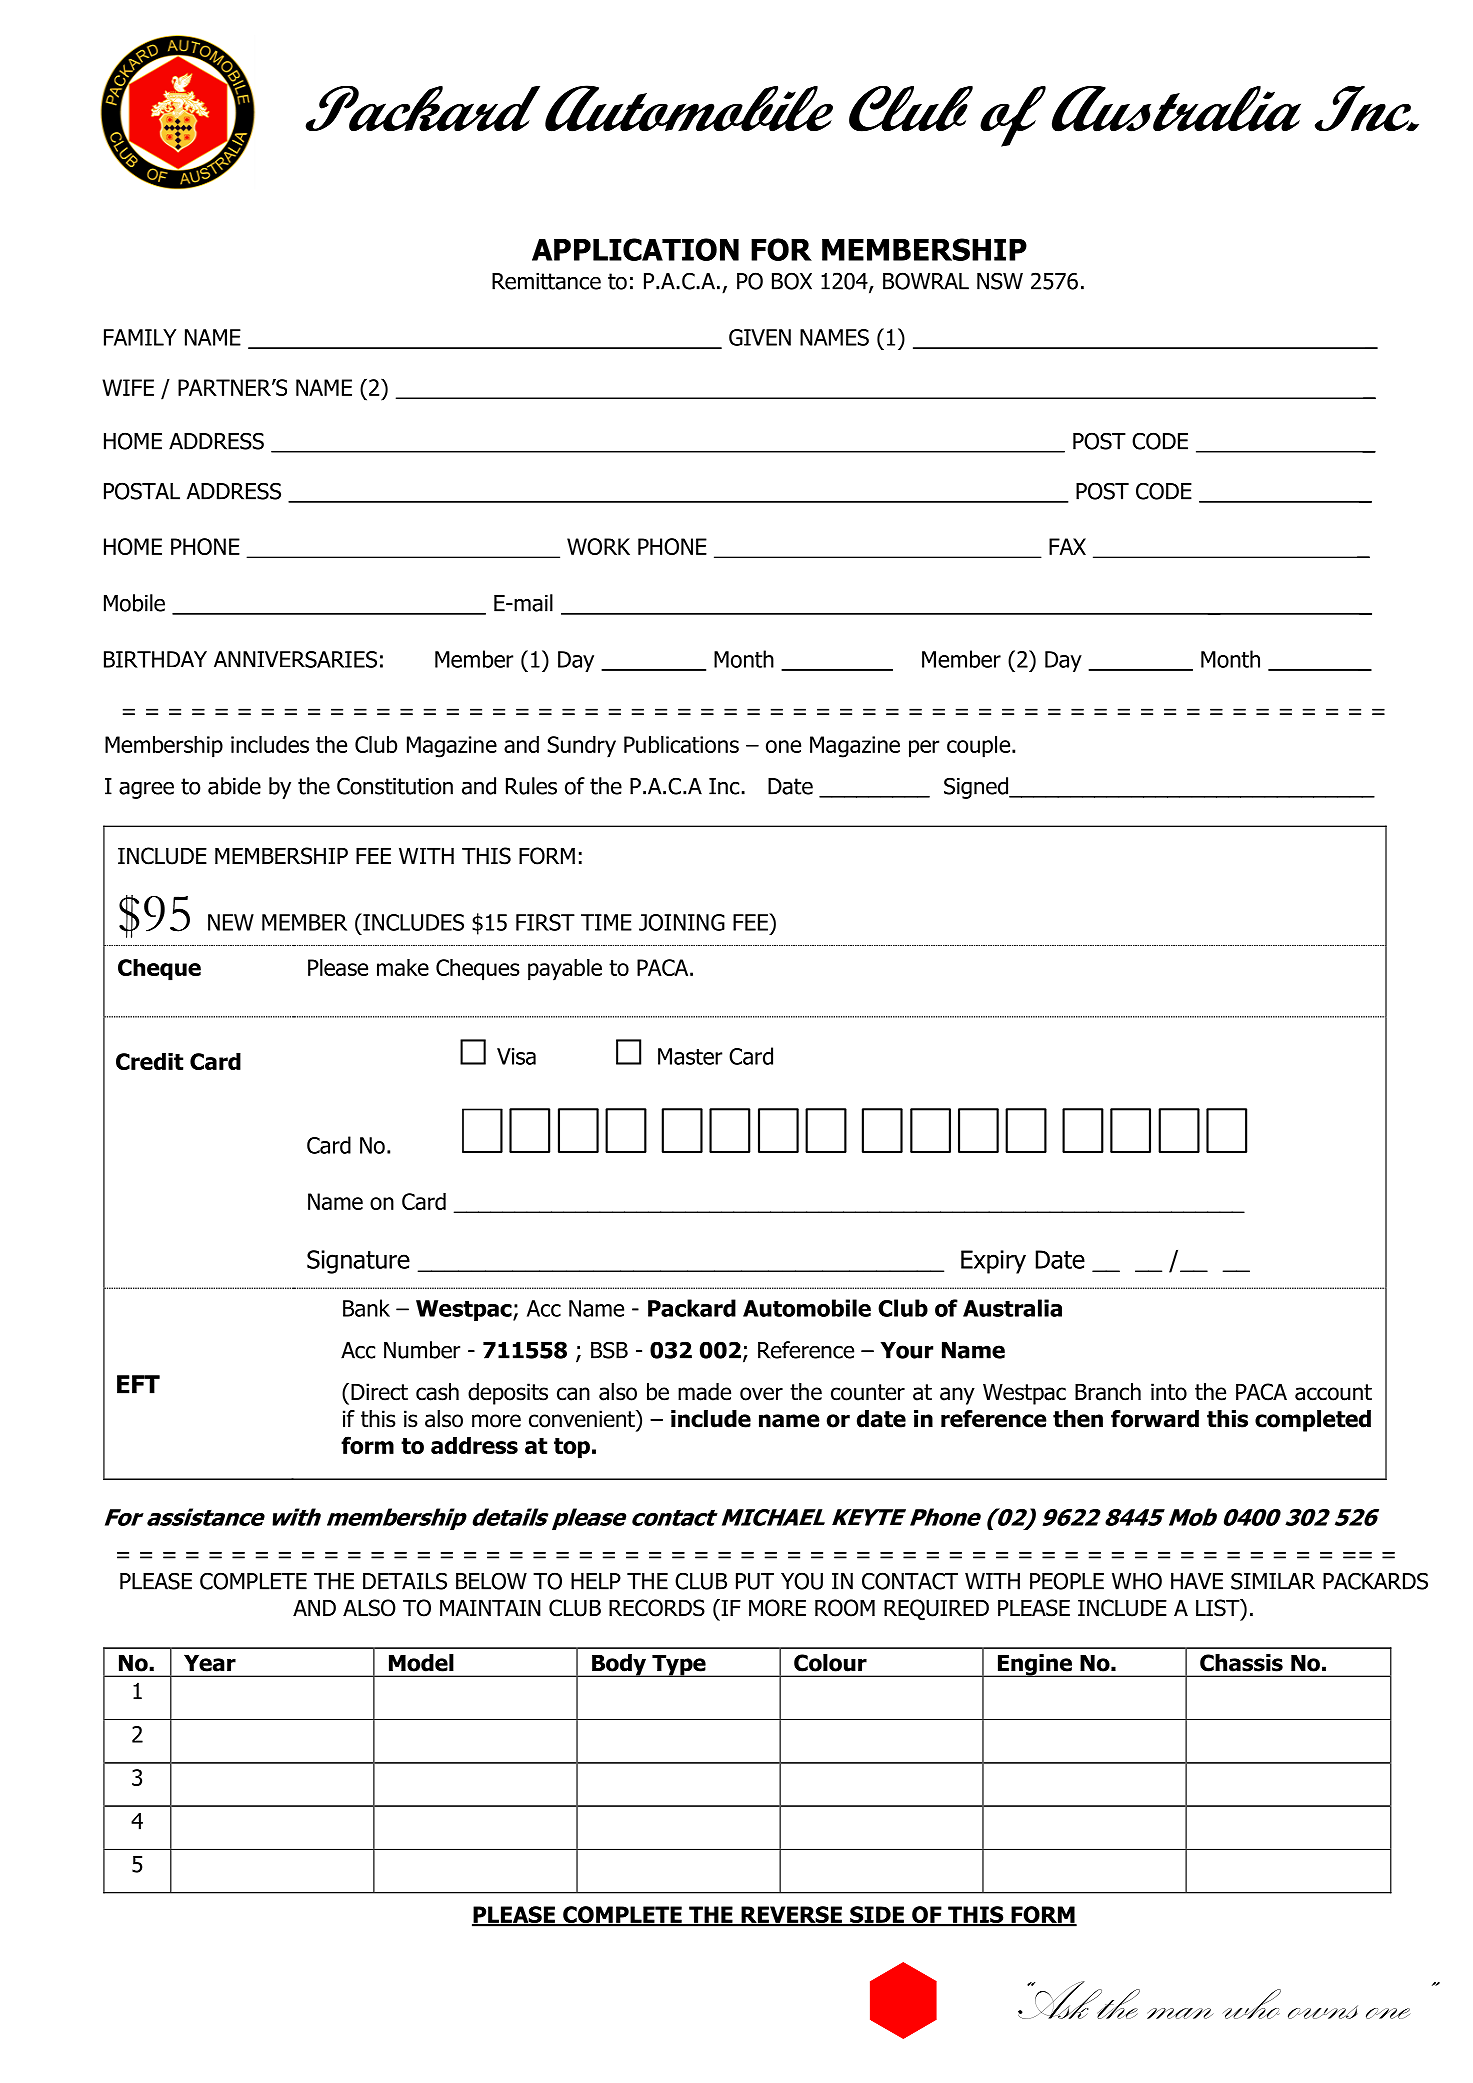 The width and height of the document is (1473, 2083). Describe the element at coordinates (704, 1392) in the document. I see `made` at that location.
